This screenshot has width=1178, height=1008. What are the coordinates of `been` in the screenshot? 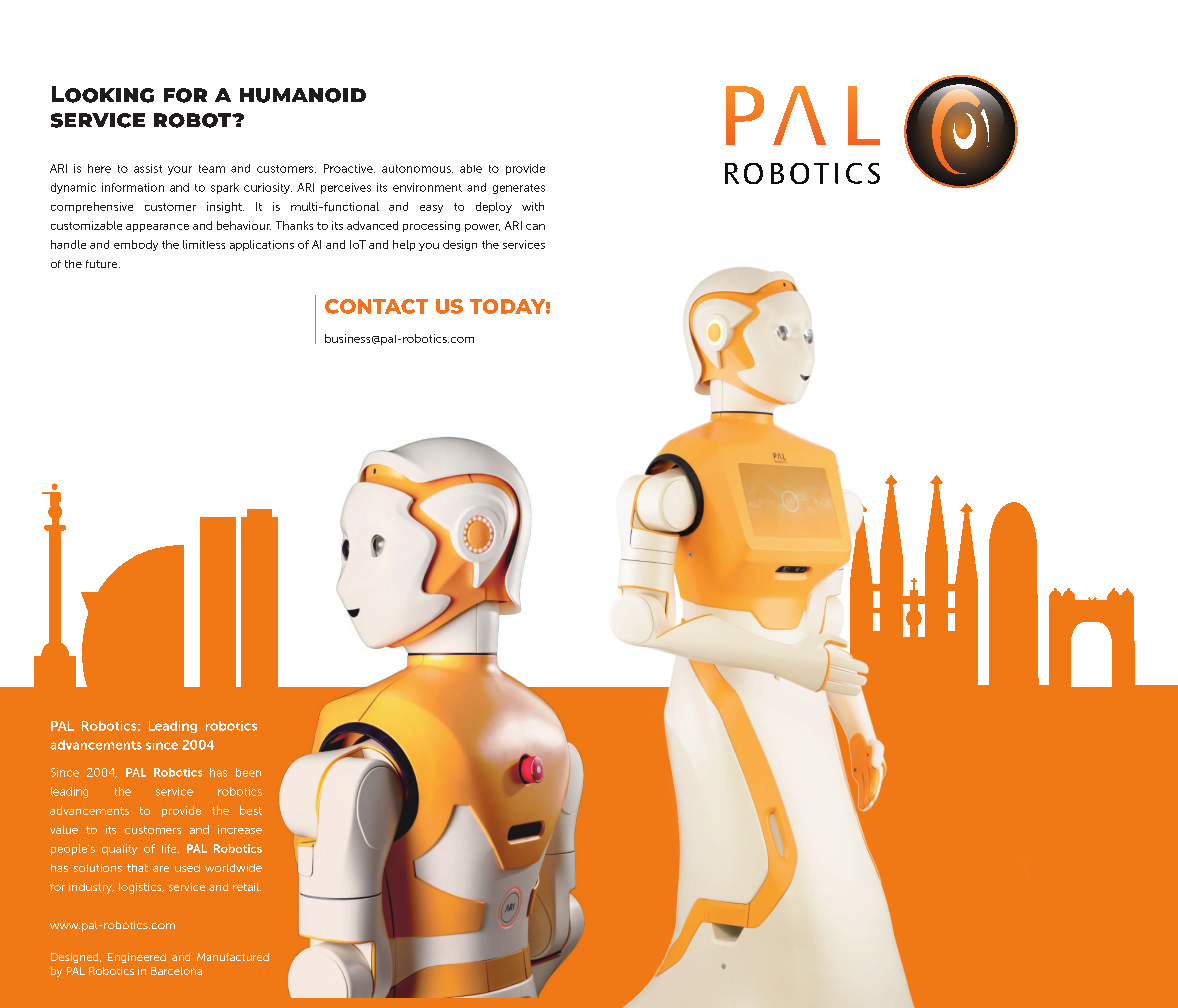 It's located at (248, 772).
